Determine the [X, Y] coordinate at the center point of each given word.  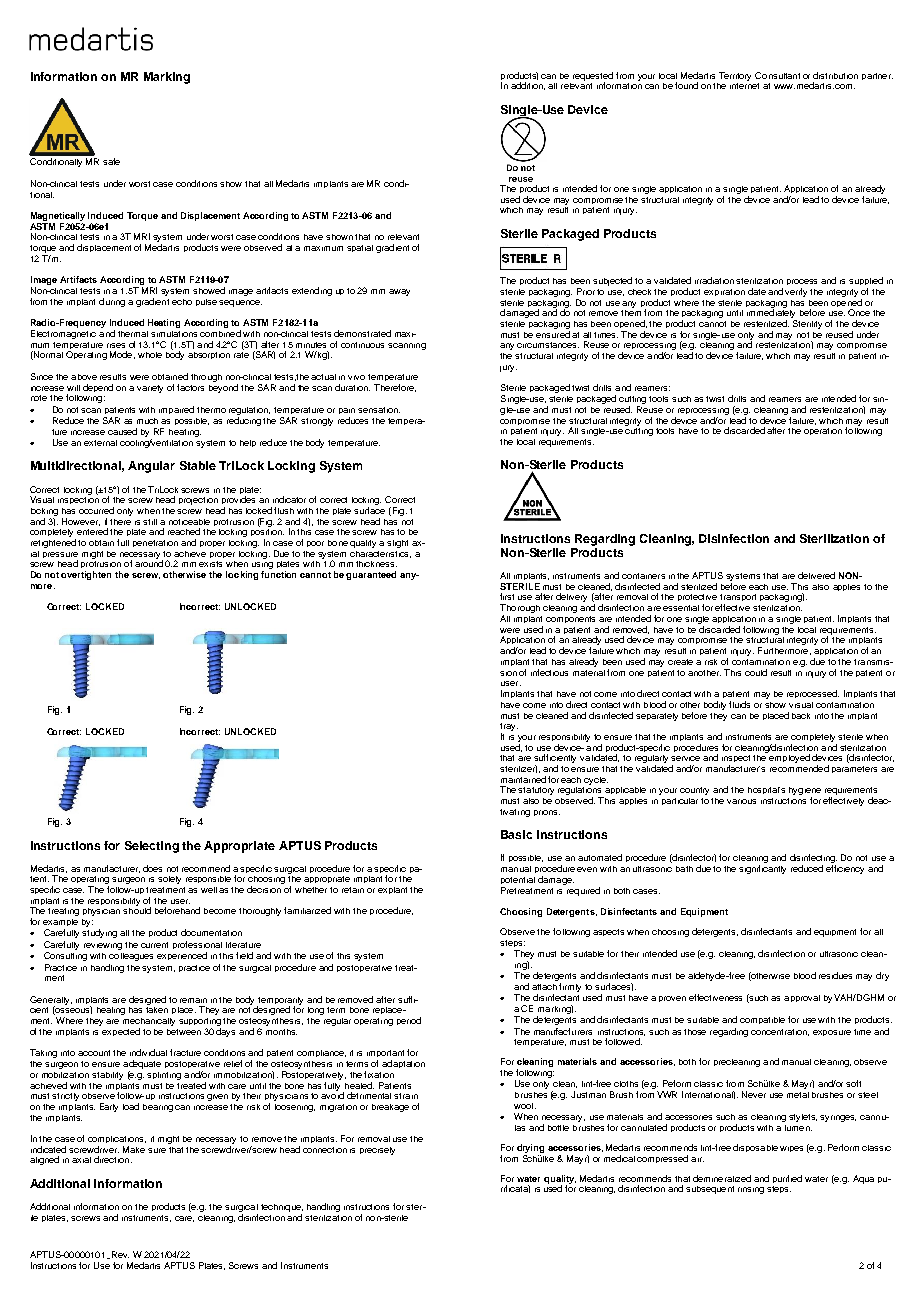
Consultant [777, 75]
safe [111, 161]
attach [546, 987]
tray [509, 728]
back [801, 716]
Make [134, 1149]
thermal [133, 334]
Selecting [152, 847]
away [399, 292]
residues [835, 975]
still [150, 522]
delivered [816, 575]
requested [593, 77]
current [154, 945]
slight [397, 544]
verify [796, 292]
